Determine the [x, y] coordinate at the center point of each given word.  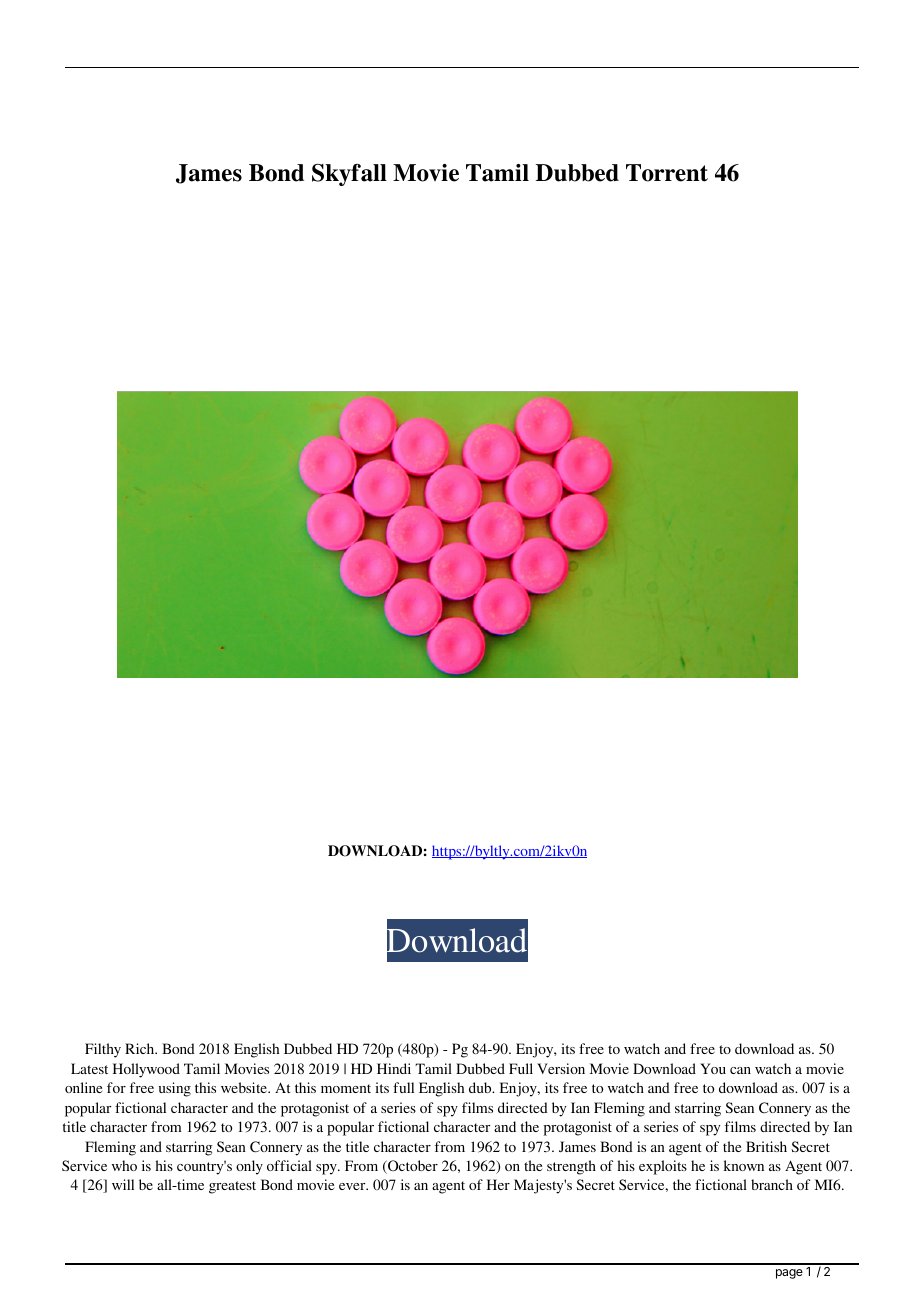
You [713, 1068]
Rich [141, 1048]
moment [346, 1088]
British [766, 1146]
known [744, 1165]
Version [561, 1068]
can [740, 1070]
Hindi [394, 1068]
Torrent [667, 173]
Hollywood [146, 1070]
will [123, 1184]
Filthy [103, 1050]
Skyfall [349, 175]
